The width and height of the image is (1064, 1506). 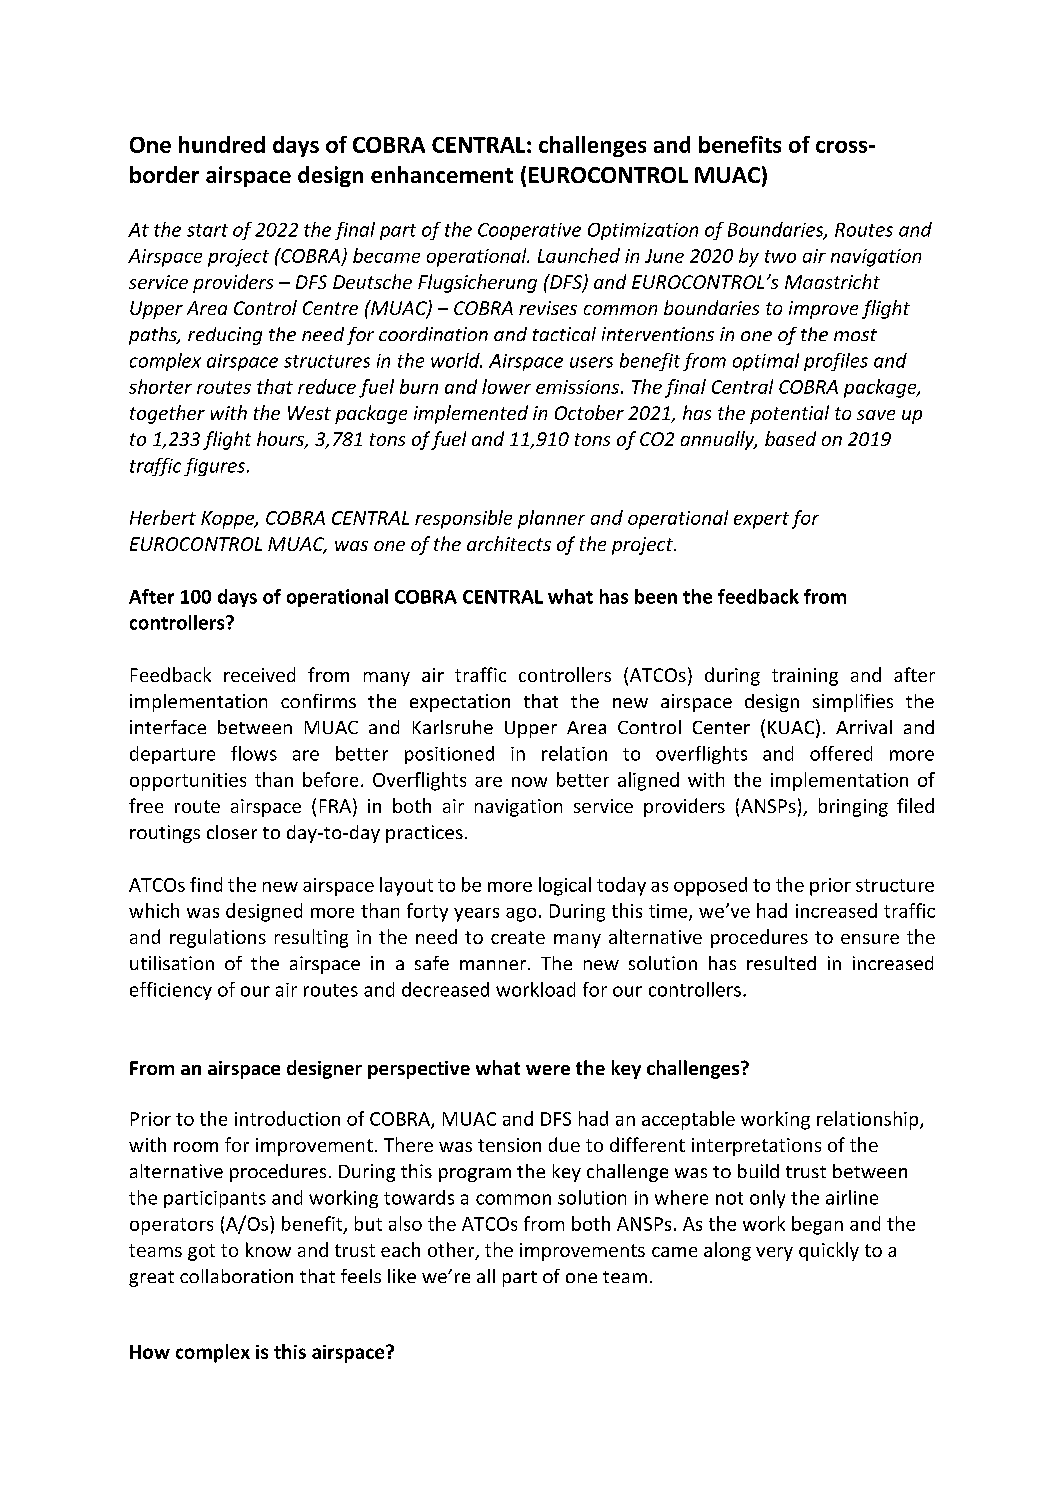 What do you see at coordinates (870, 939) in the image?
I see `ensure` at bounding box center [870, 939].
